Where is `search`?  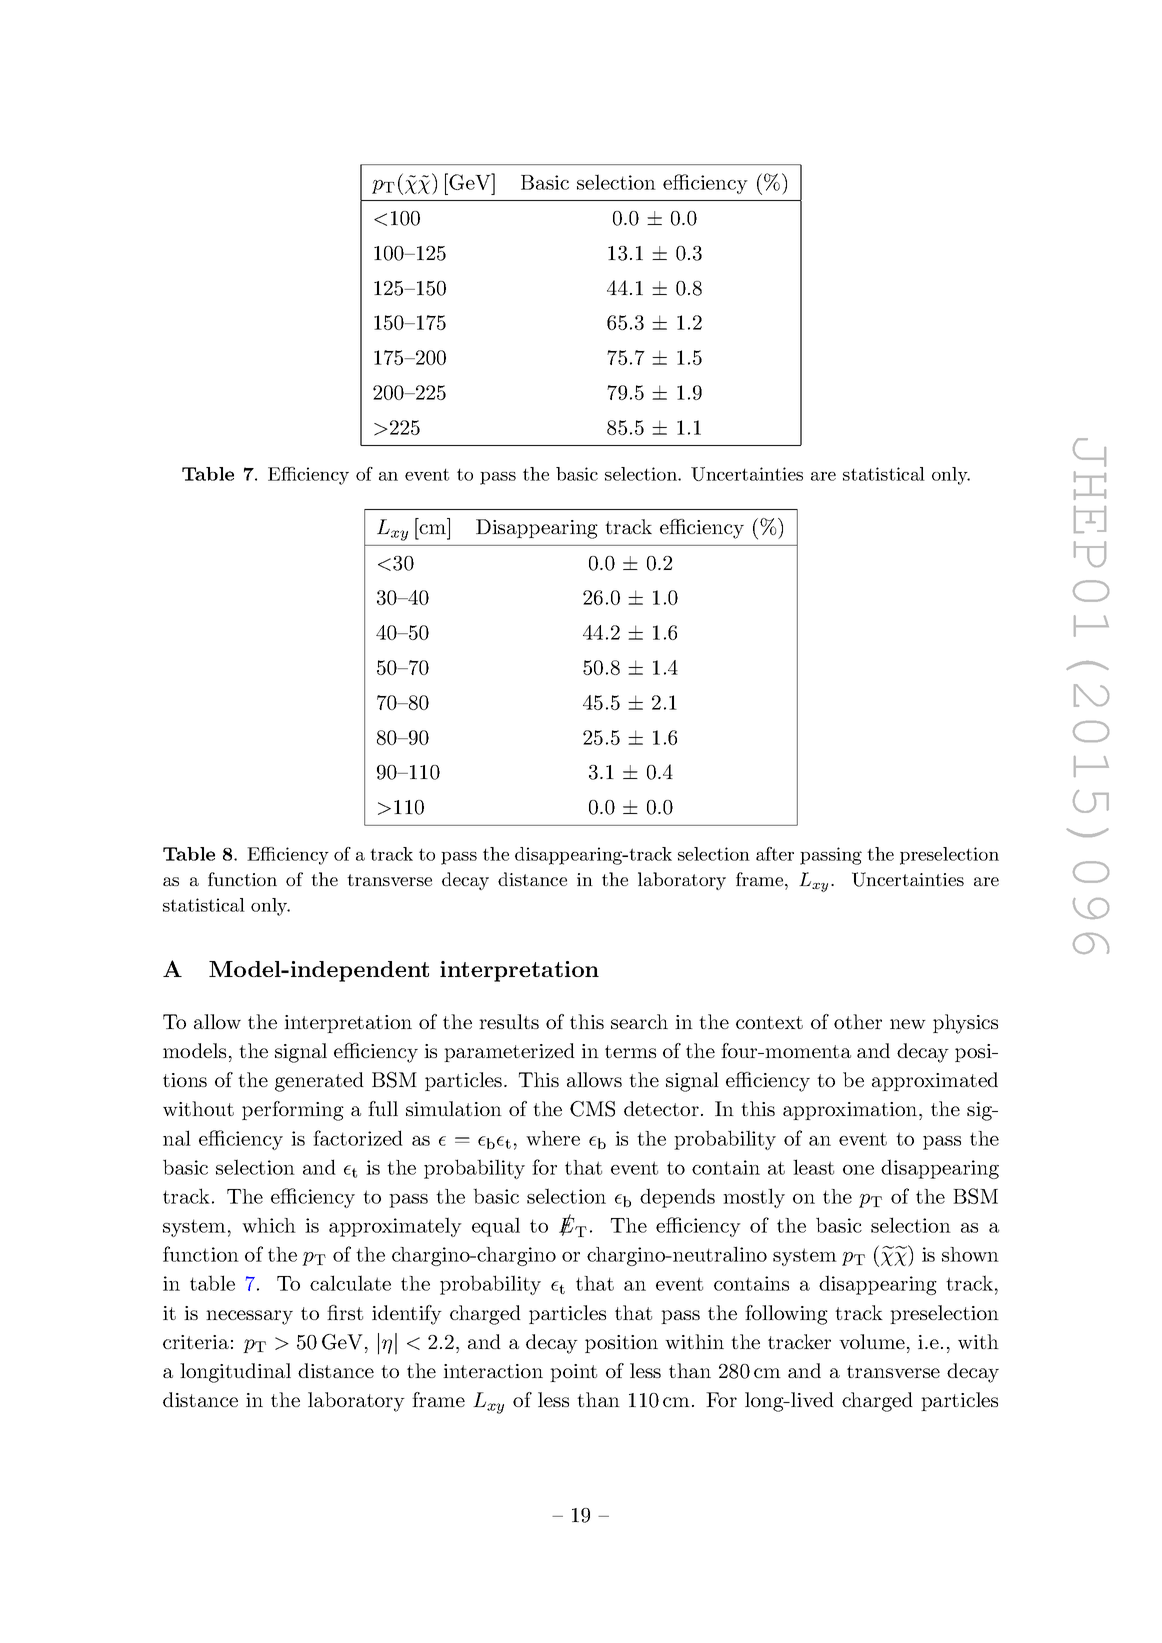
search is located at coordinates (639, 1021).
